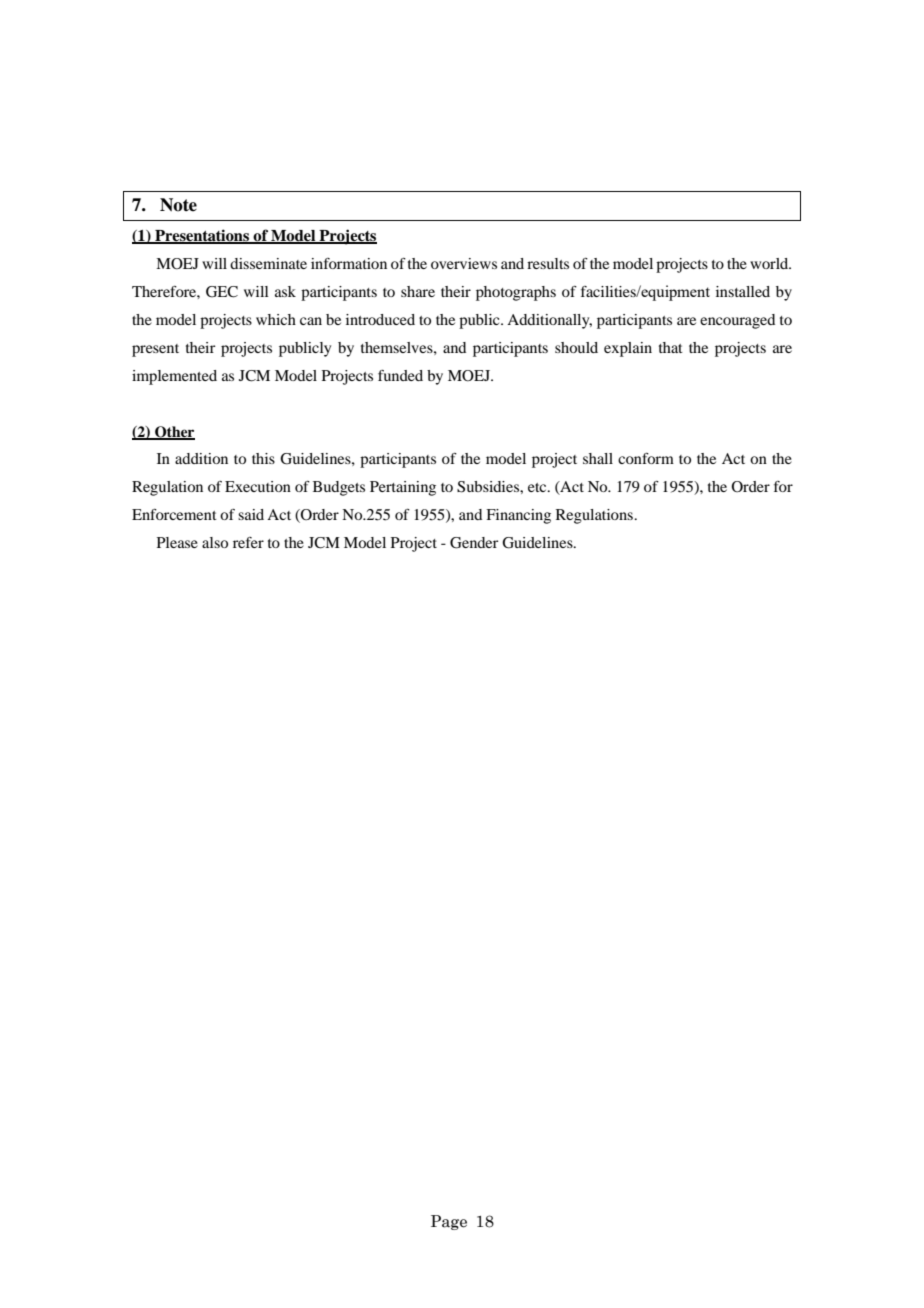  What do you see at coordinates (177, 542) in the page?
I see `Please` at bounding box center [177, 542].
